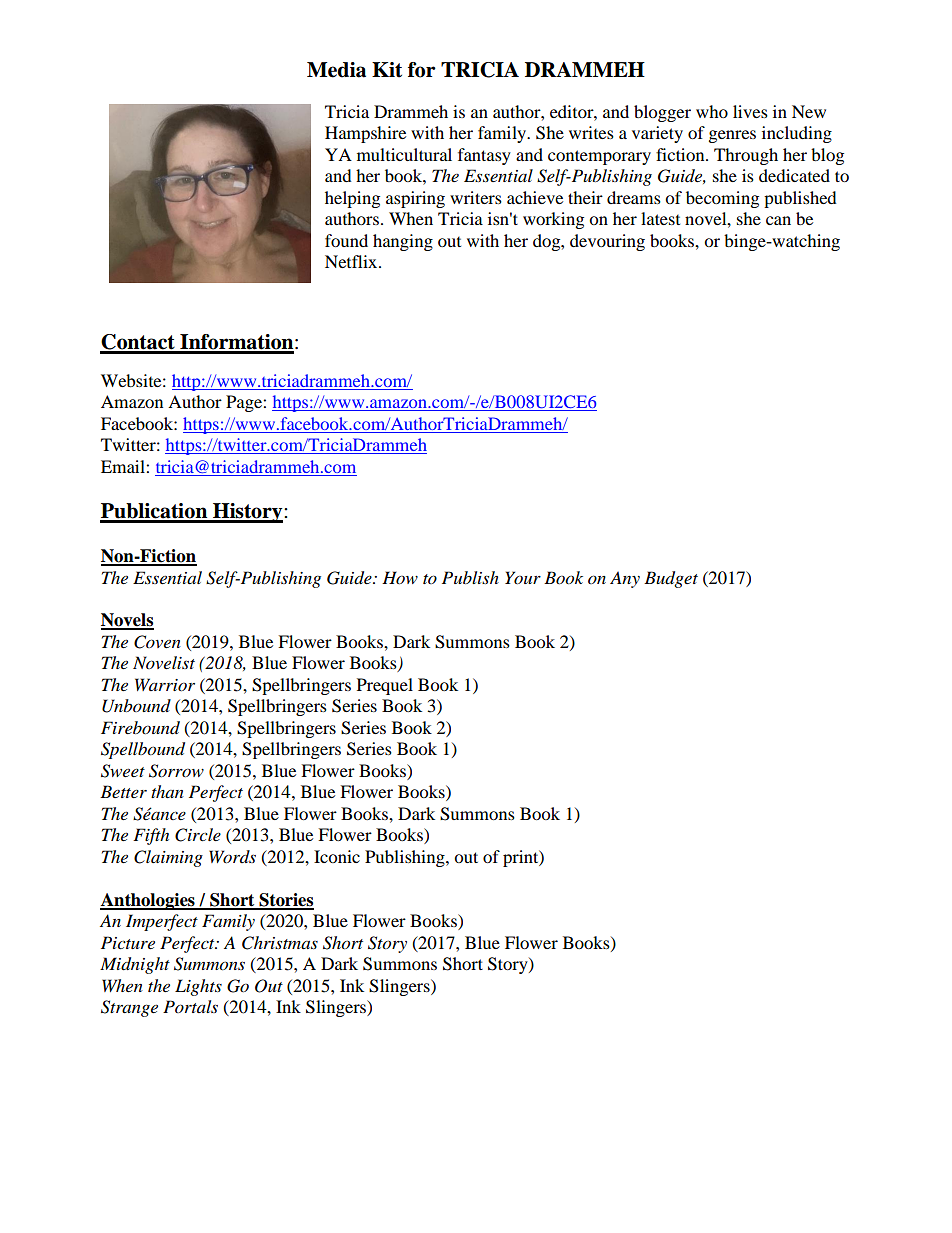  What do you see at coordinates (671, 579) in the screenshot?
I see `Budget` at bounding box center [671, 579].
